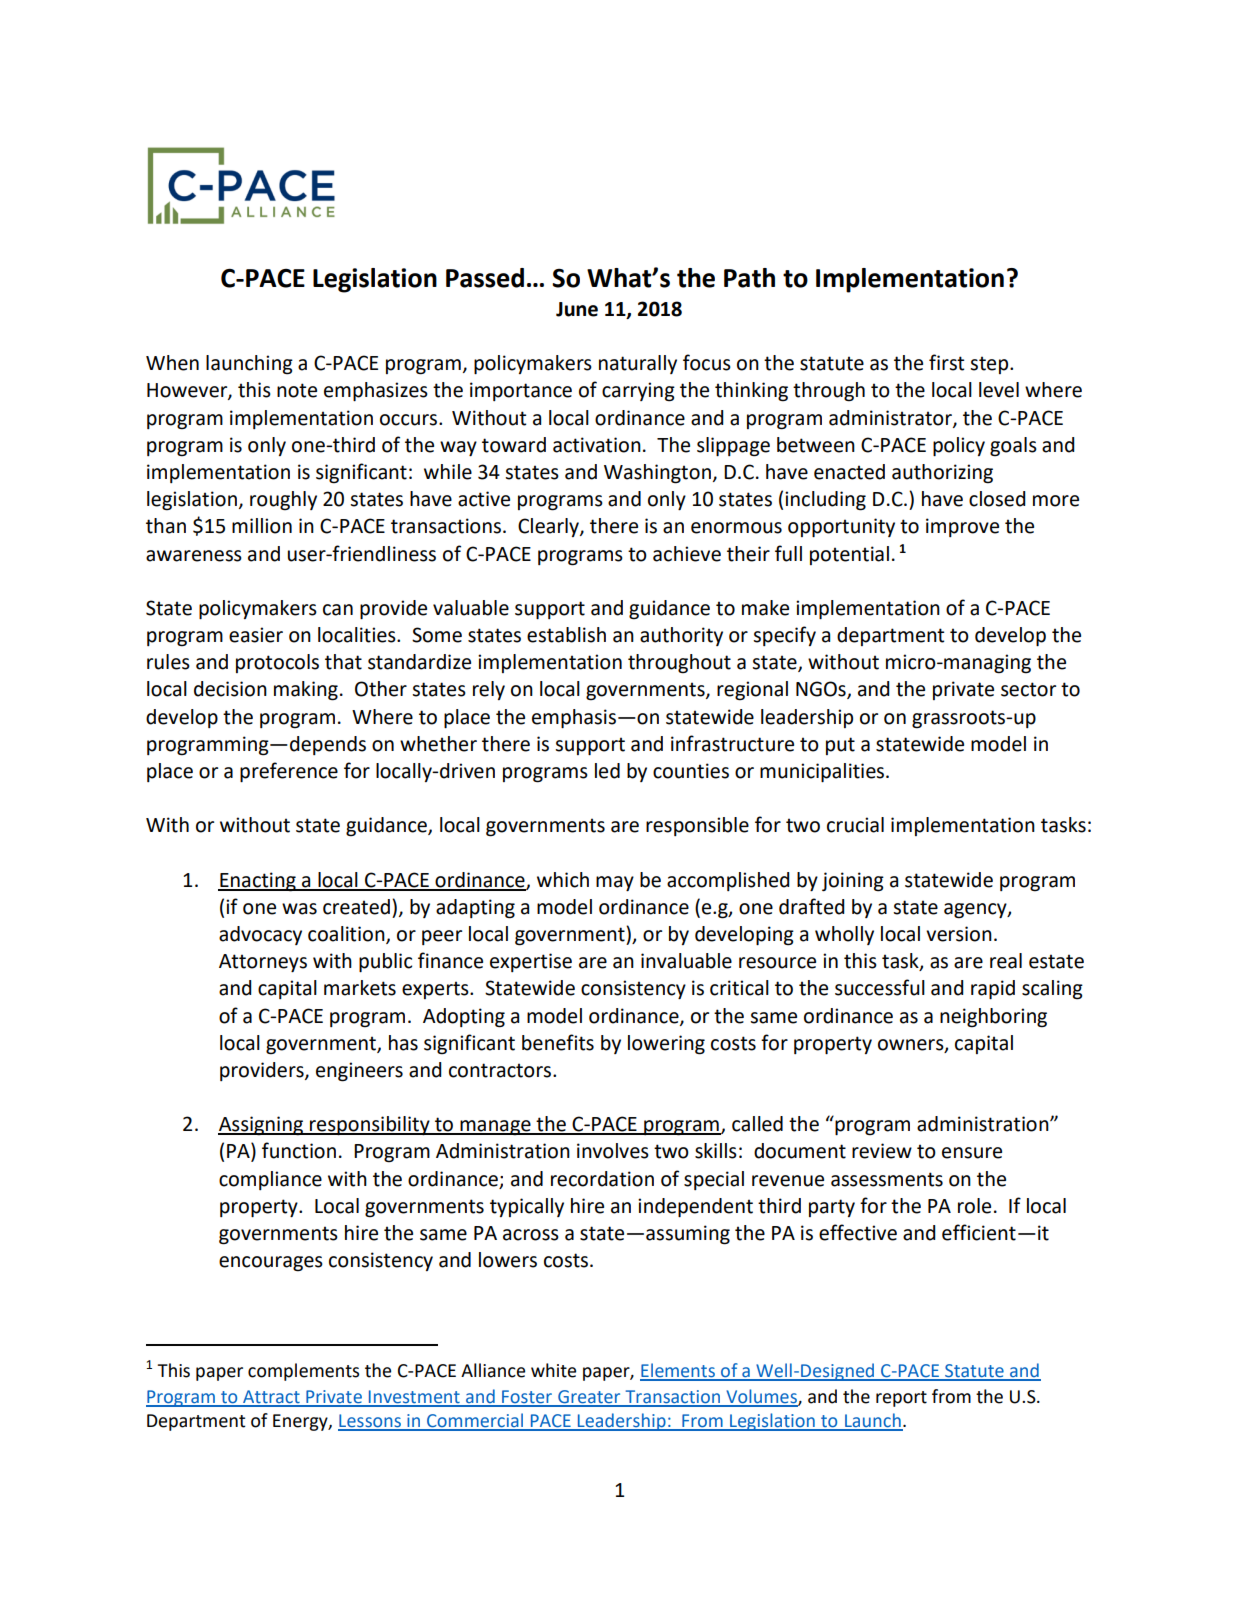 Image resolution: width=1239 pixels, height=1603 pixels. What do you see at coordinates (258, 882) in the screenshot?
I see `Enacting` at bounding box center [258, 882].
